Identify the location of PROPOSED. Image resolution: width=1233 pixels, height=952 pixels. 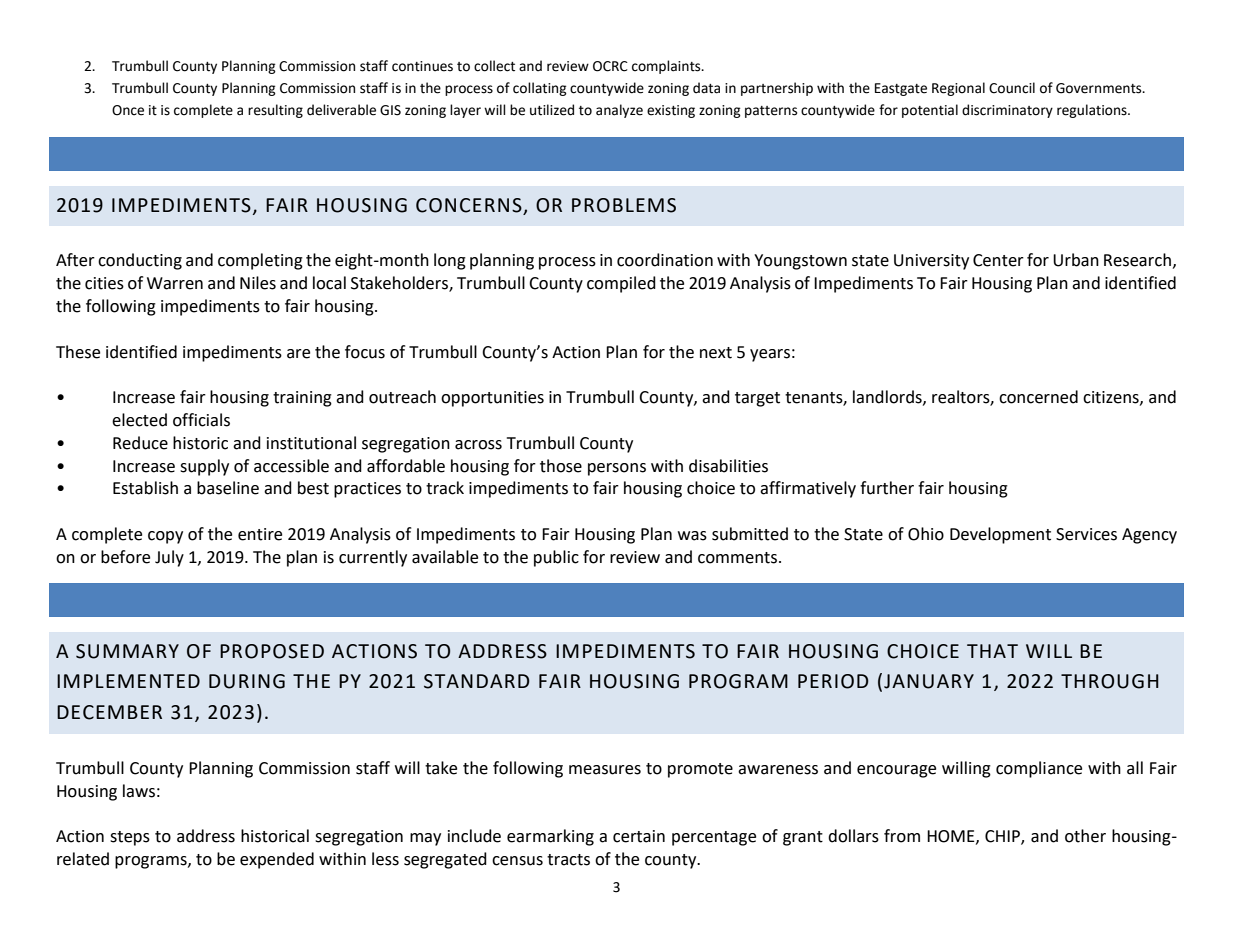
(272, 651).
